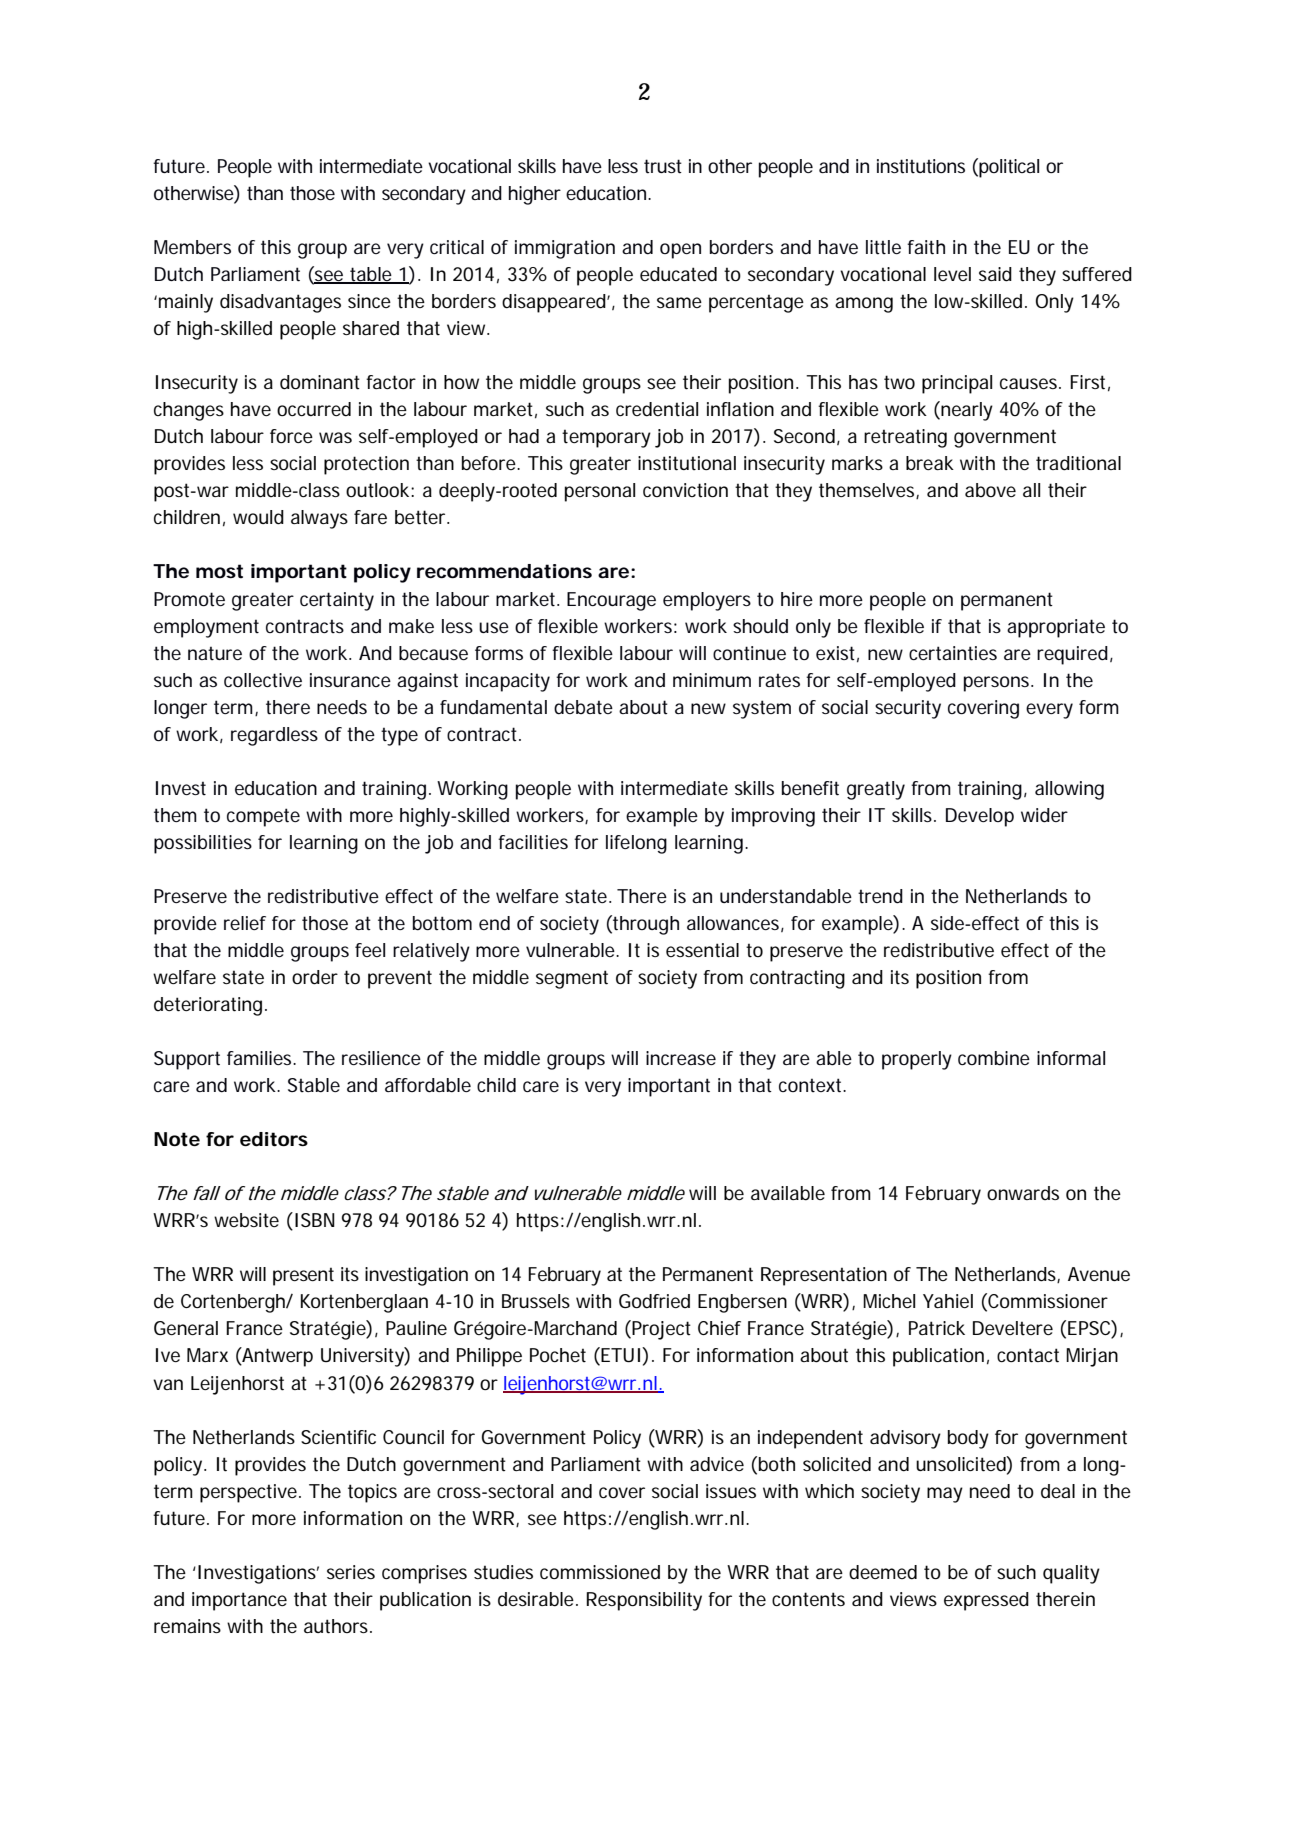 This image has height=1822, width=1289. Describe the element at coordinates (245, 923) in the image. I see `relief` at that location.
